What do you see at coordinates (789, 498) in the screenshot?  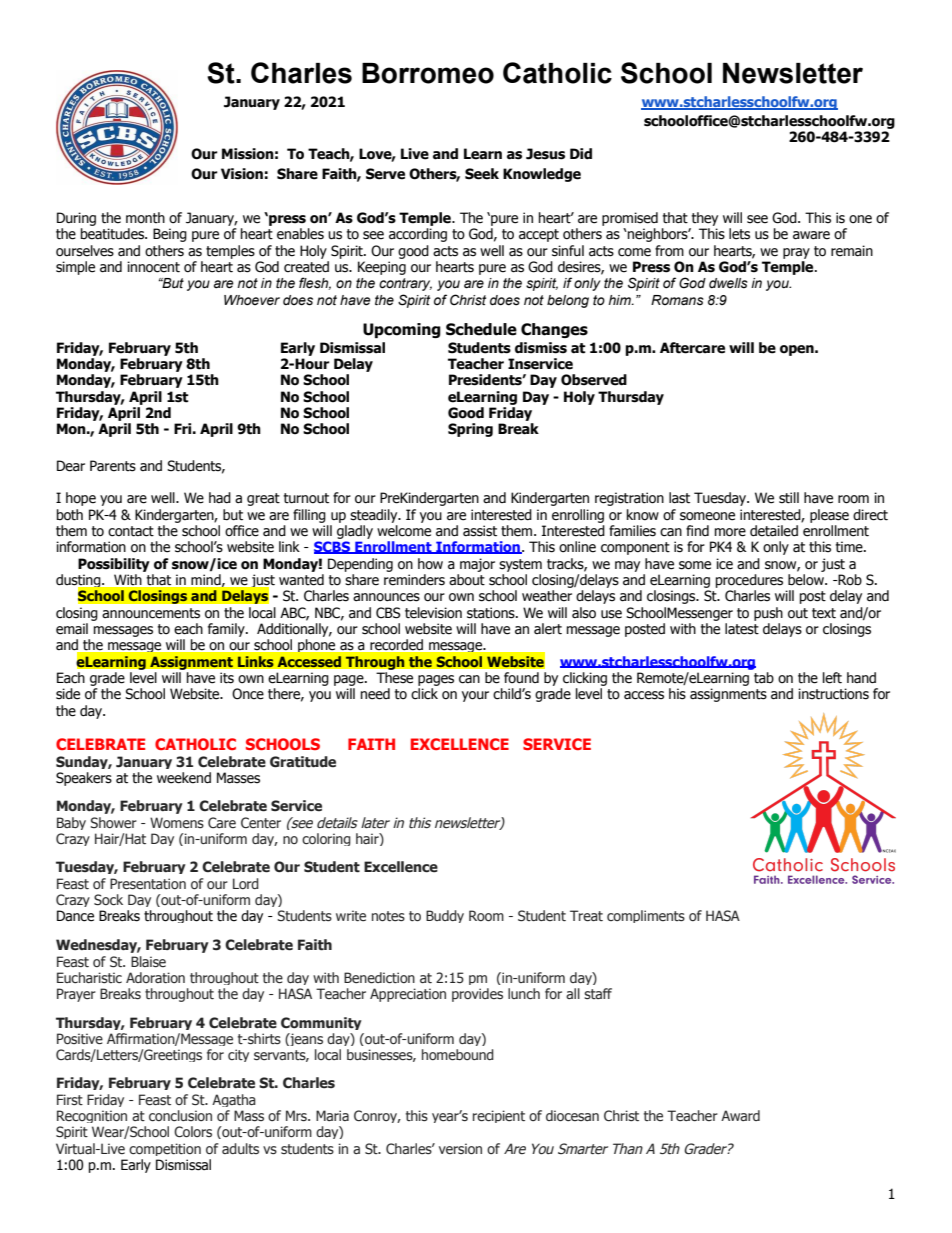 I see `still` at bounding box center [789, 498].
